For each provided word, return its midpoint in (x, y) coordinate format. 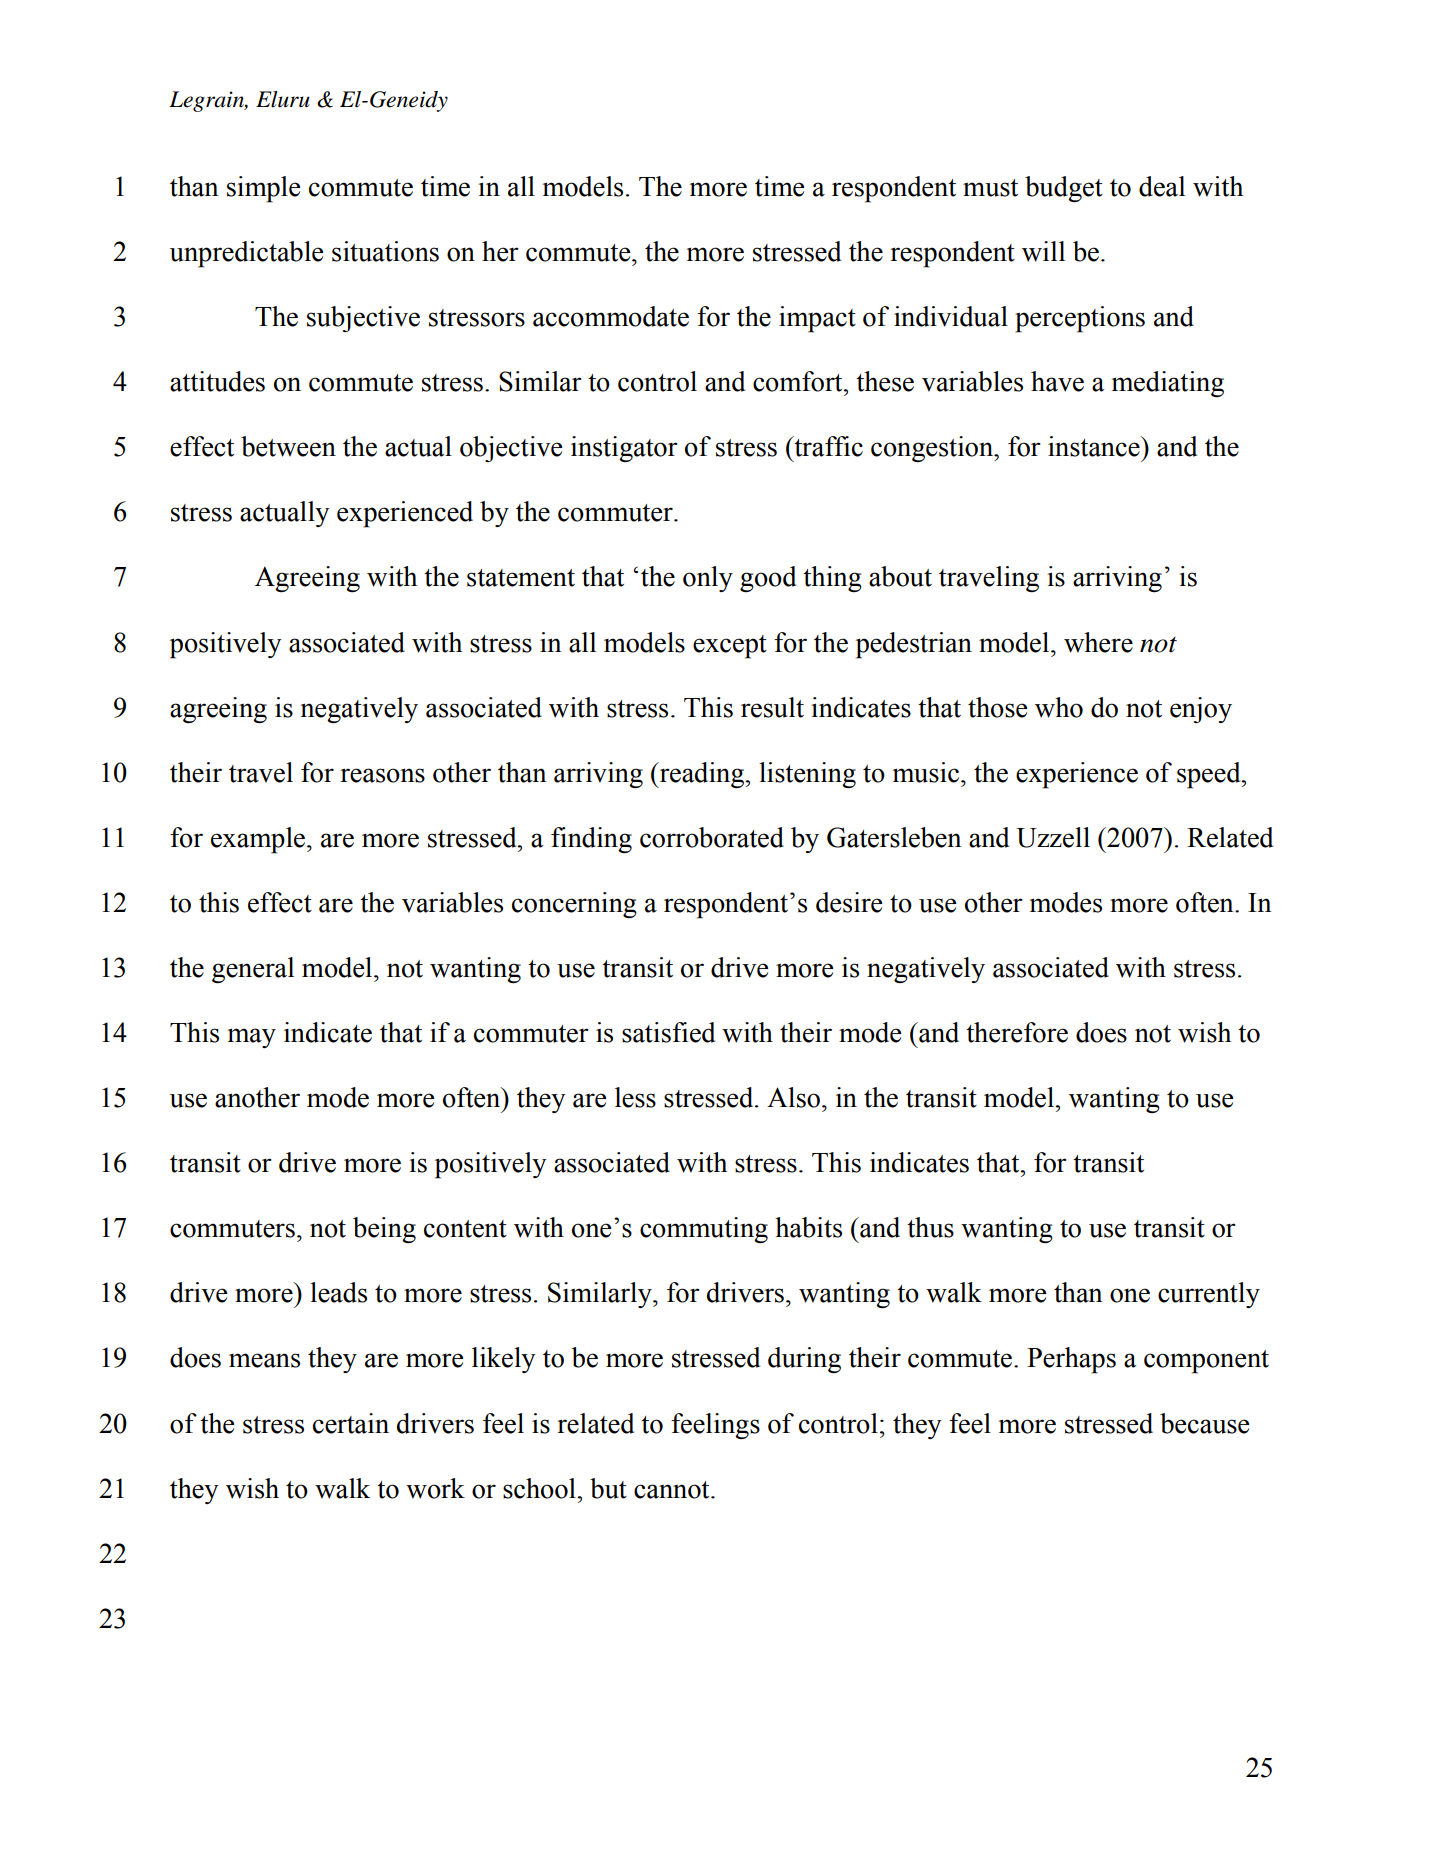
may (252, 1038)
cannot (673, 1490)
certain (351, 1423)
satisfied (668, 1032)
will (1043, 251)
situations (385, 251)
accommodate (611, 316)
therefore (1017, 1032)
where (1098, 642)
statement (521, 578)
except (730, 647)
